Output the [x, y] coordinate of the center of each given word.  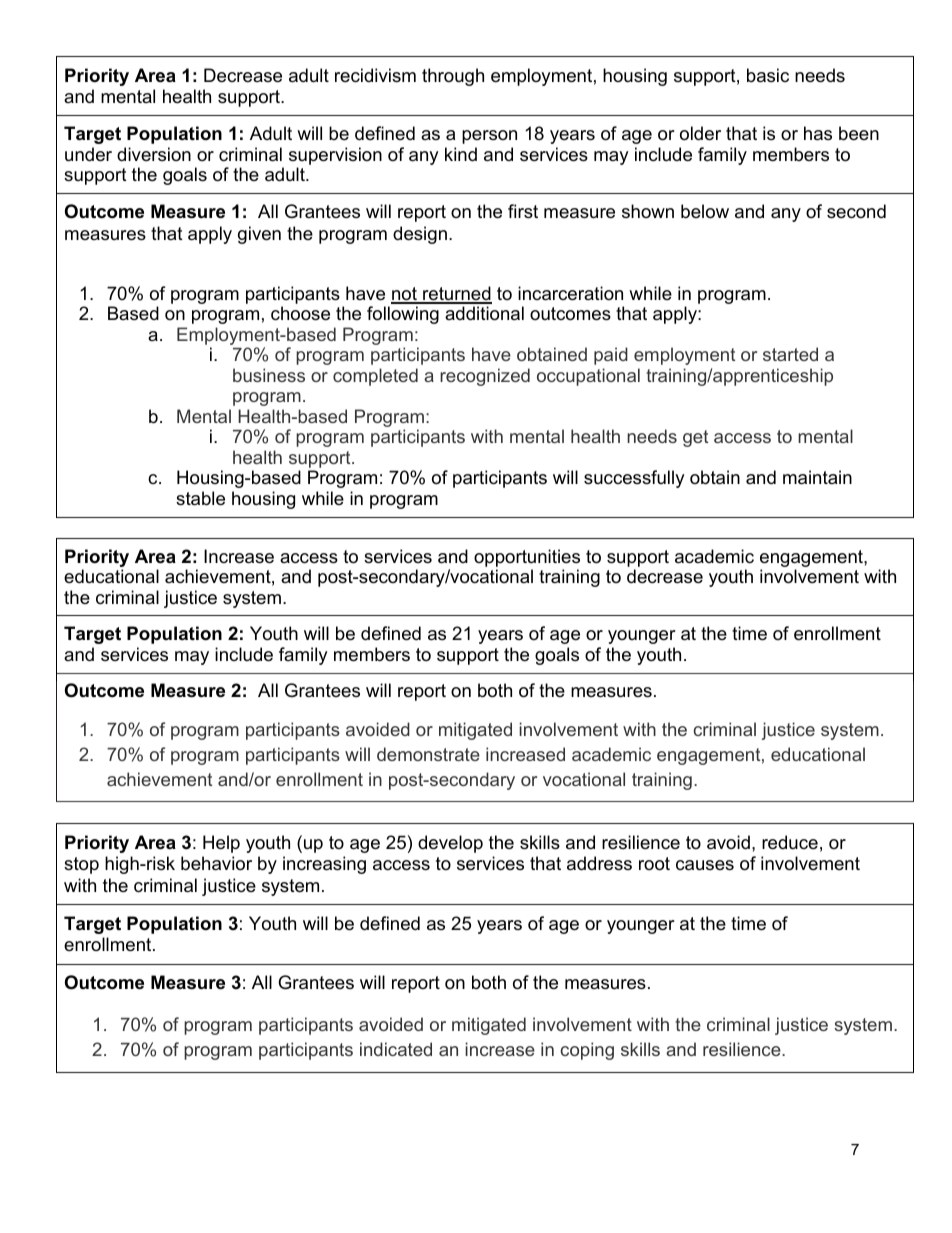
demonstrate [428, 754]
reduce [790, 842]
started [790, 354]
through [453, 77]
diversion [154, 154]
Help [221, 844]
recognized [485, 377]
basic [768, 75]
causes [705, 865]
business [269, 375]
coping [587, 1051]
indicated [396, 1049]
